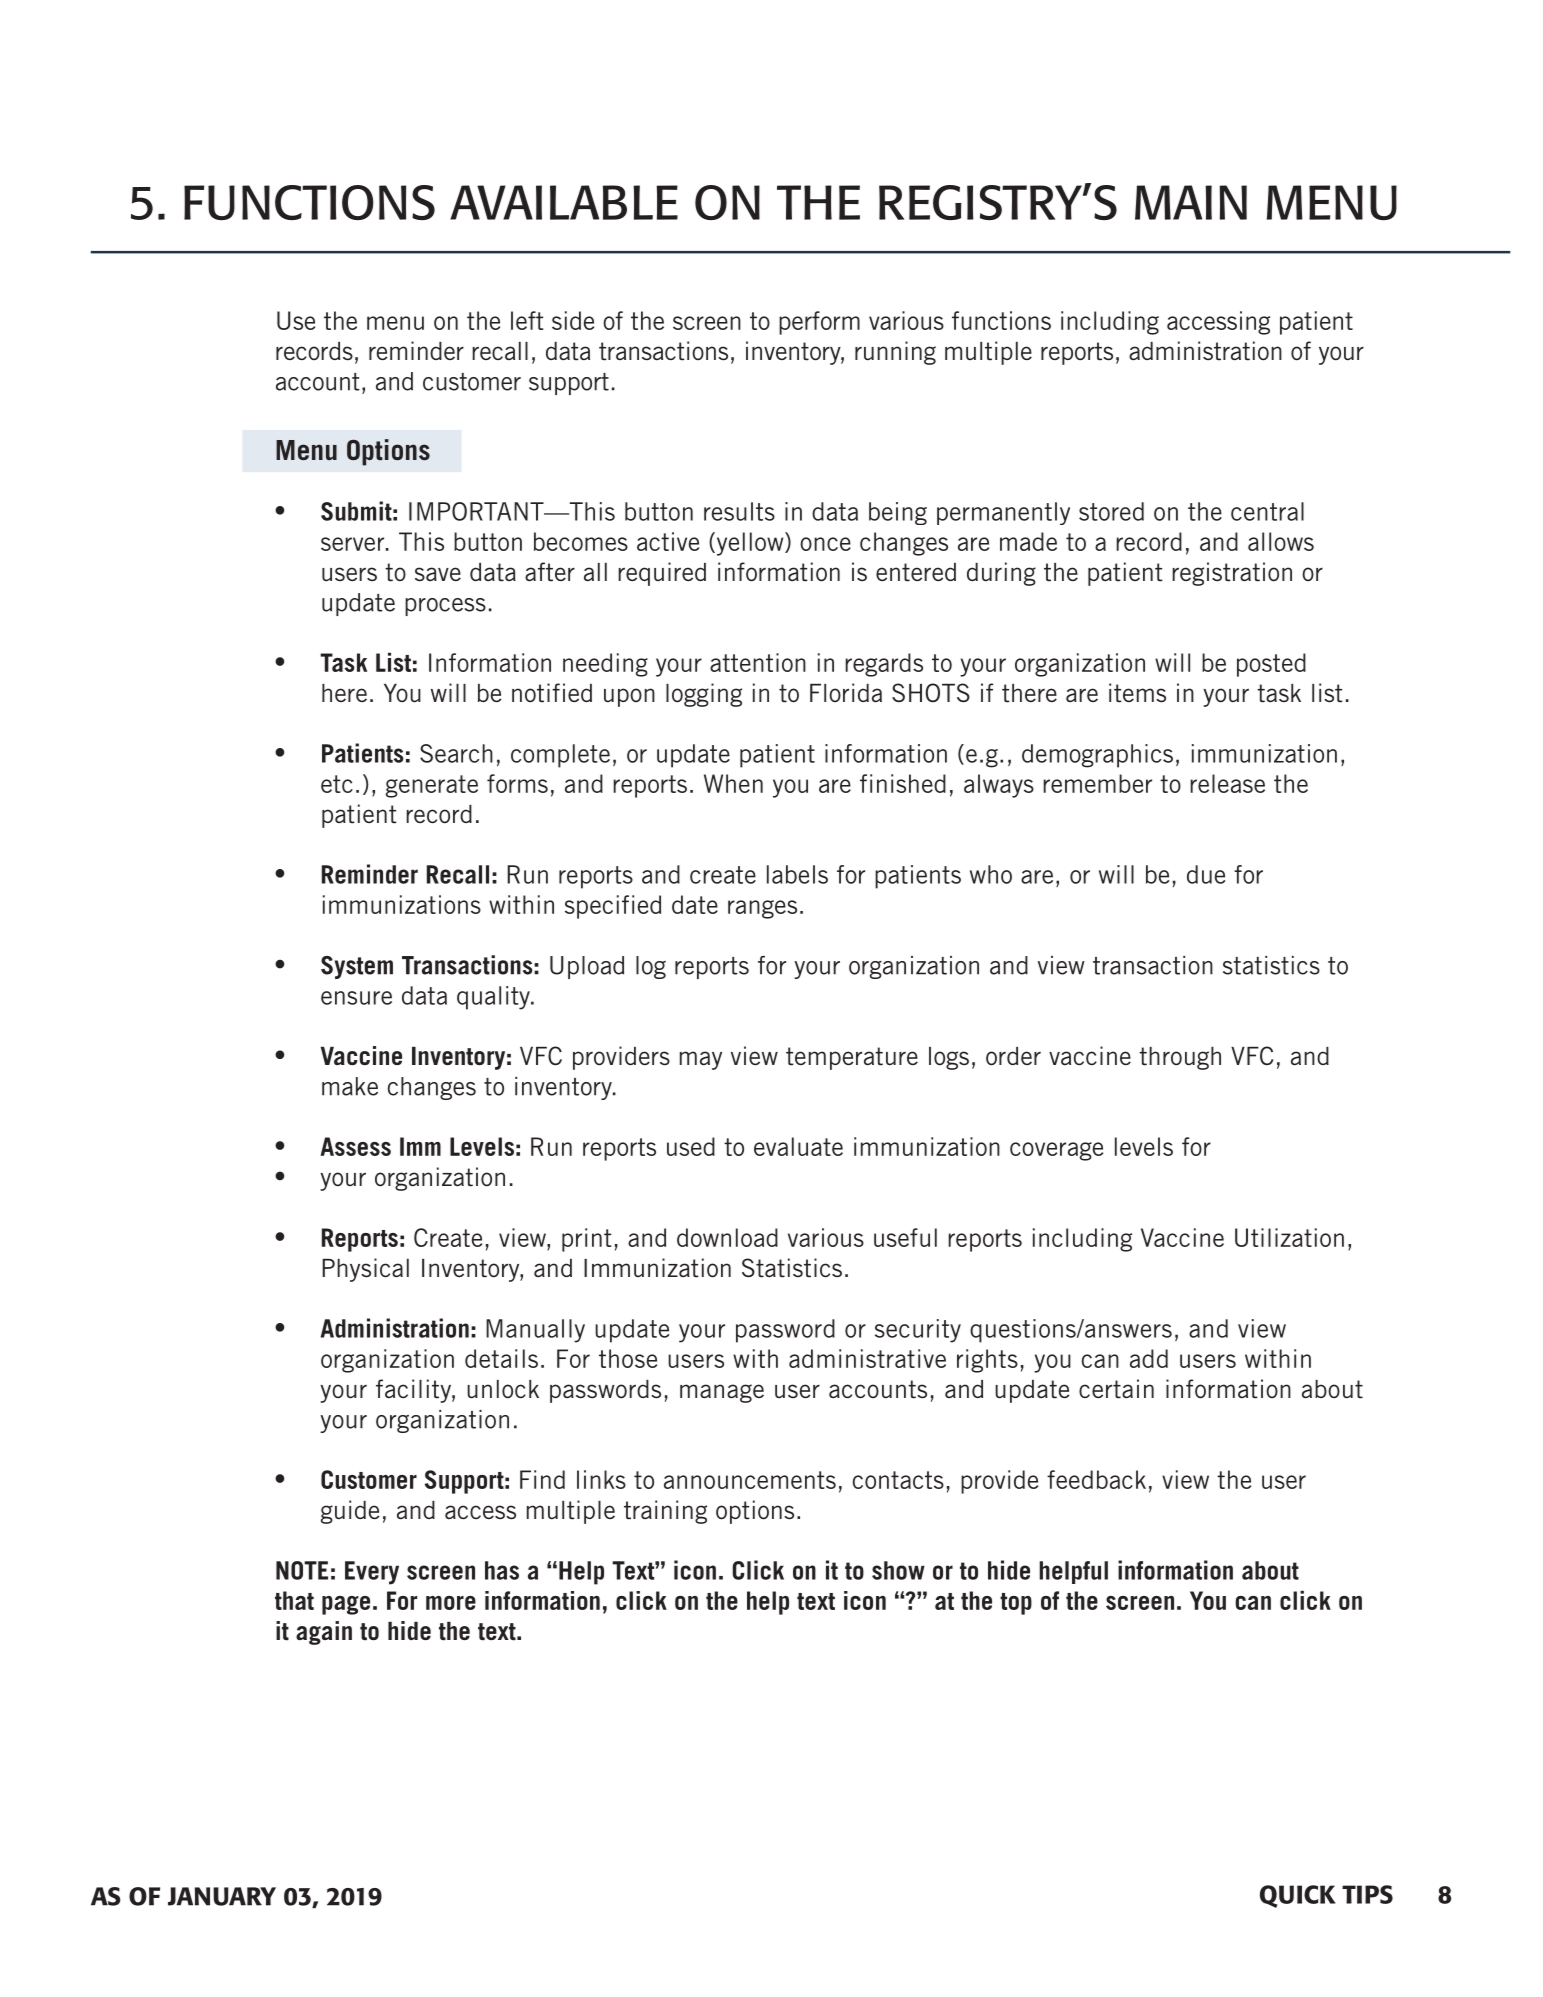 The image size is (1543, 1997). I want to click on left, so click(527, 320).
